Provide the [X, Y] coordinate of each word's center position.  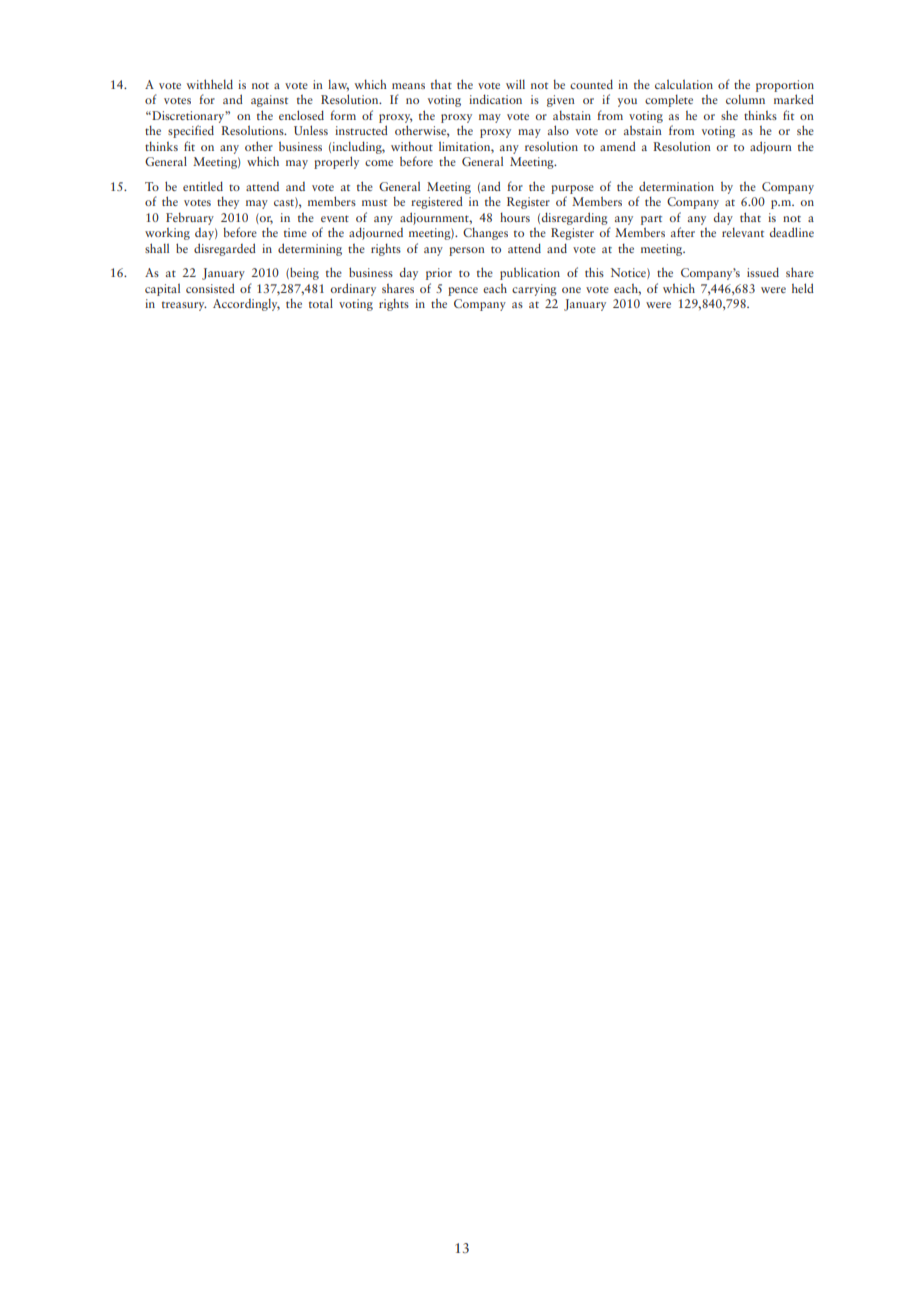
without [412, 146]
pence [463, 291]
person [467, 251]
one [571, 290]
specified [191, 131]
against [269, 101]
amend [618, 146]
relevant [743, 232]
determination [676, 186]
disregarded [225, 249]
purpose [572, 189]
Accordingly [246, 305]
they [228, 202]
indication [495, 99]
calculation [684, 84]
